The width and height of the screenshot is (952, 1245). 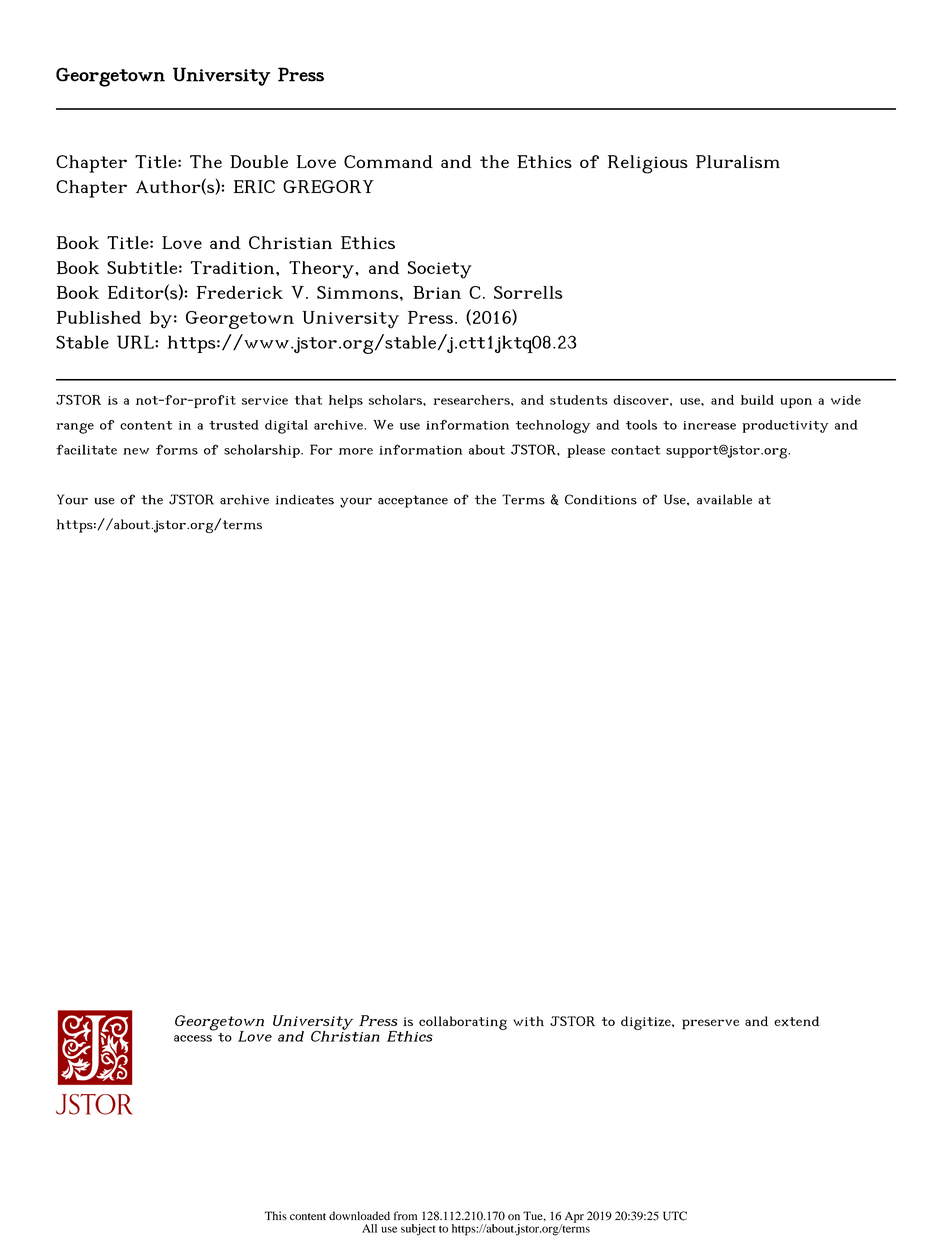 I want to click on acceptance, so click(x=413, y=501).
